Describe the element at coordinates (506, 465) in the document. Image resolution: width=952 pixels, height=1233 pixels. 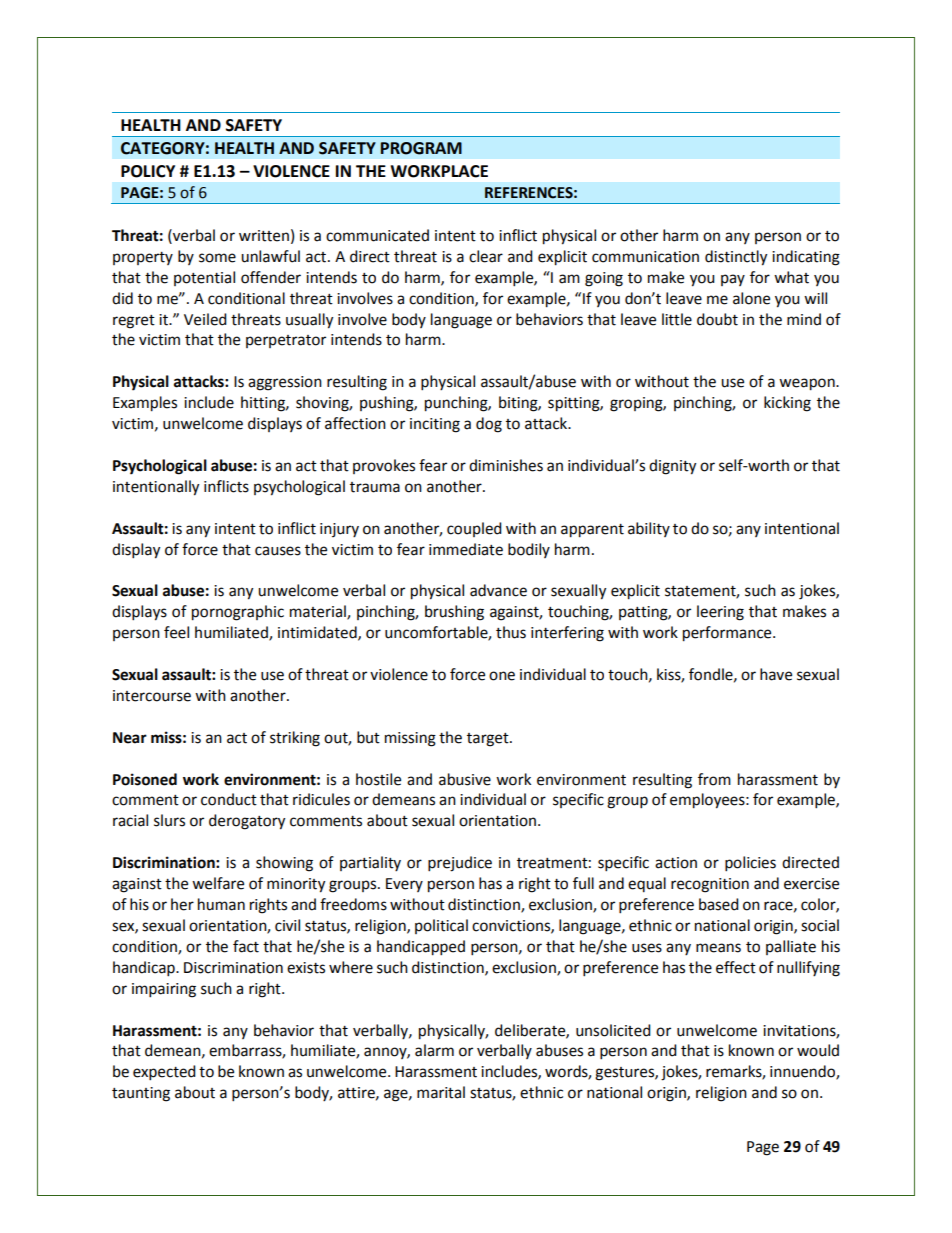
I see `diminishes` at that location.
